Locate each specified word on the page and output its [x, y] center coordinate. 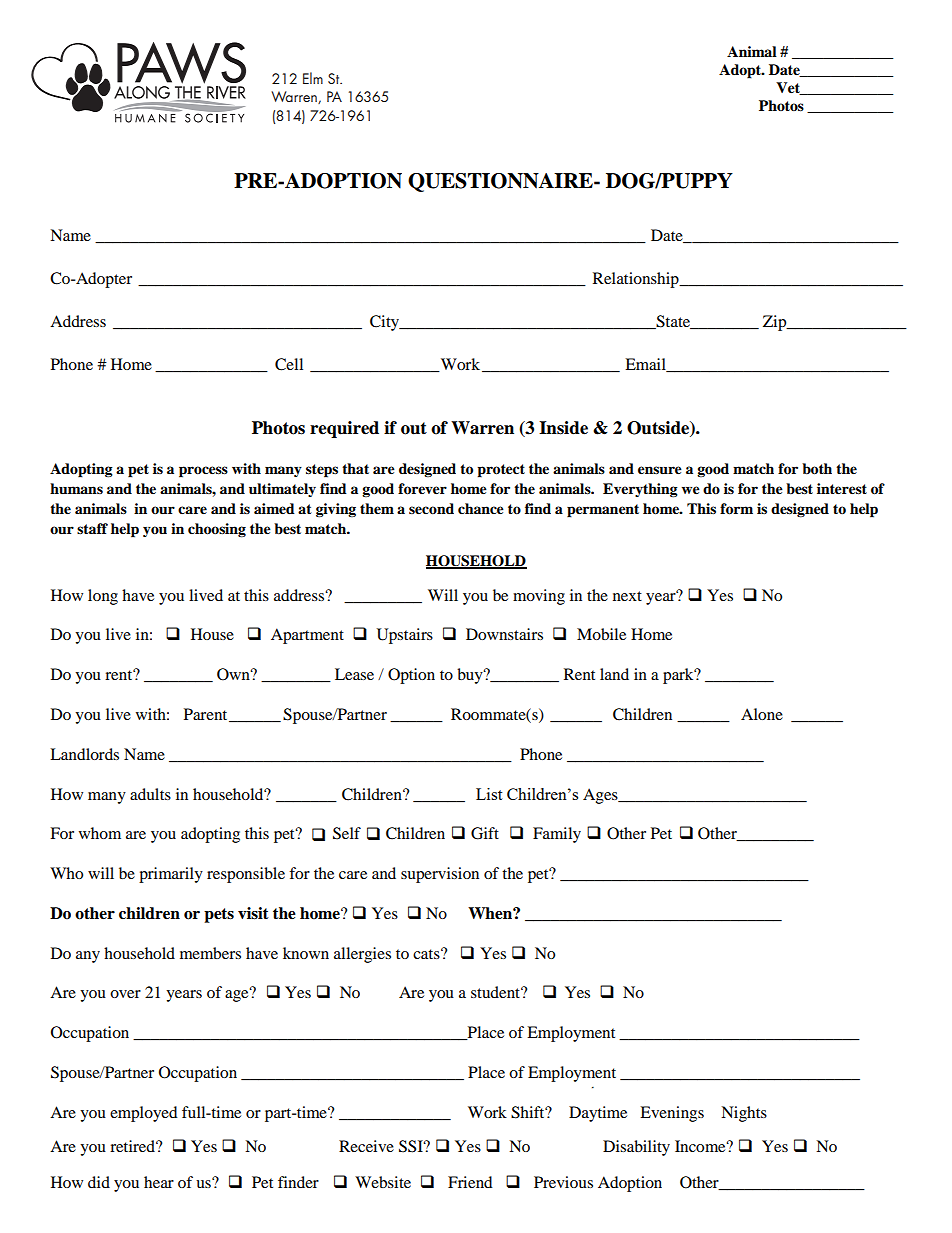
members [210, 953]
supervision [440, 875]
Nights [744, 1114]
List [489, 794]
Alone [762, 714]
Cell [289, 364]
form [736, 509]
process [203, 472]
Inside [563, 428]
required [344, 429]
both [817, 469]
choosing [217, 530]
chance [481, 509]
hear [159, 1182]
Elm [313, 78]
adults [150, 794]
